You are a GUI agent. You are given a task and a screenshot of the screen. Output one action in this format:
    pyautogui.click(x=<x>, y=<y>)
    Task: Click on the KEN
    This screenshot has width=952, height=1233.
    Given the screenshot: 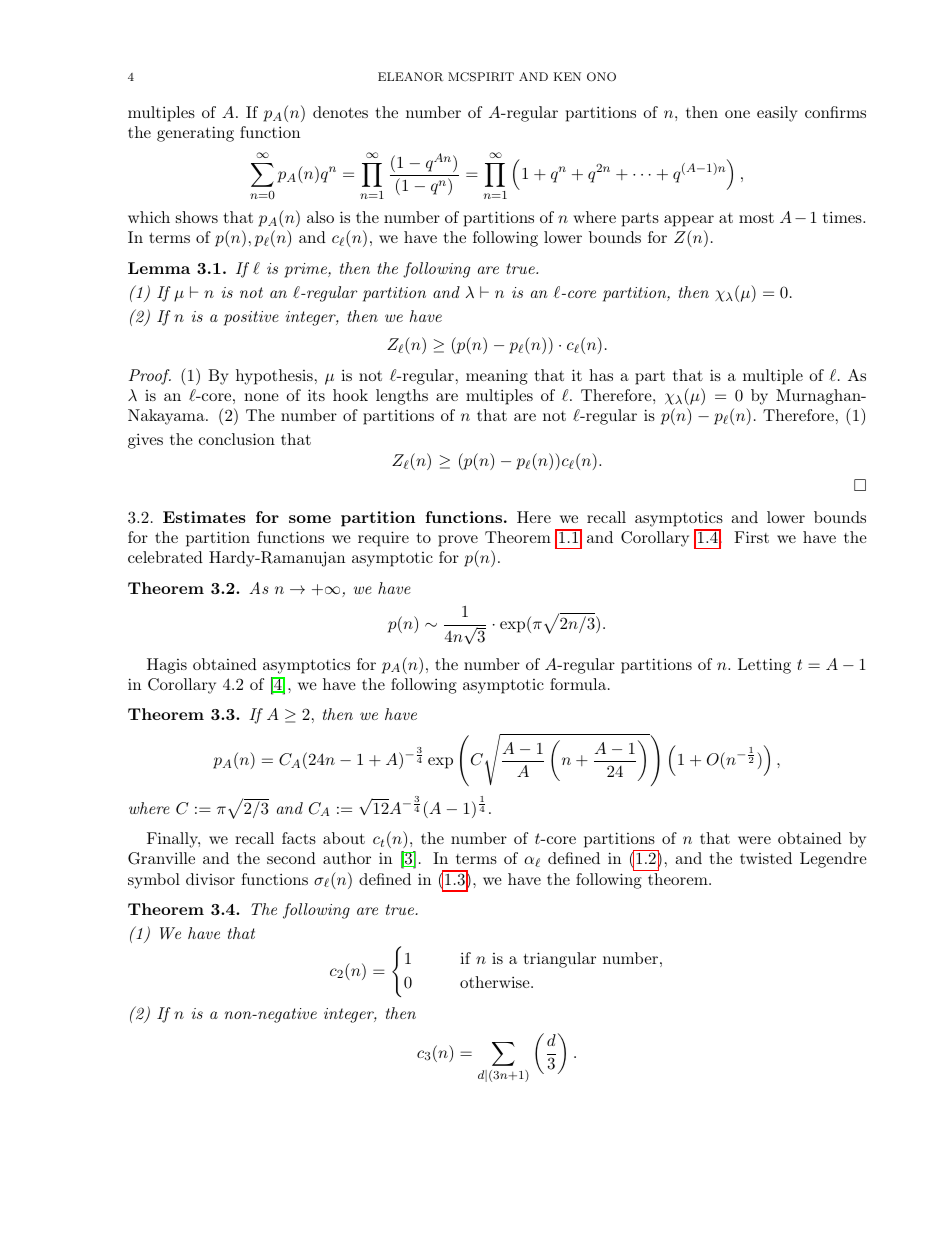 What is the action you would take?
    pyautogui.click(x=567, y=76)
